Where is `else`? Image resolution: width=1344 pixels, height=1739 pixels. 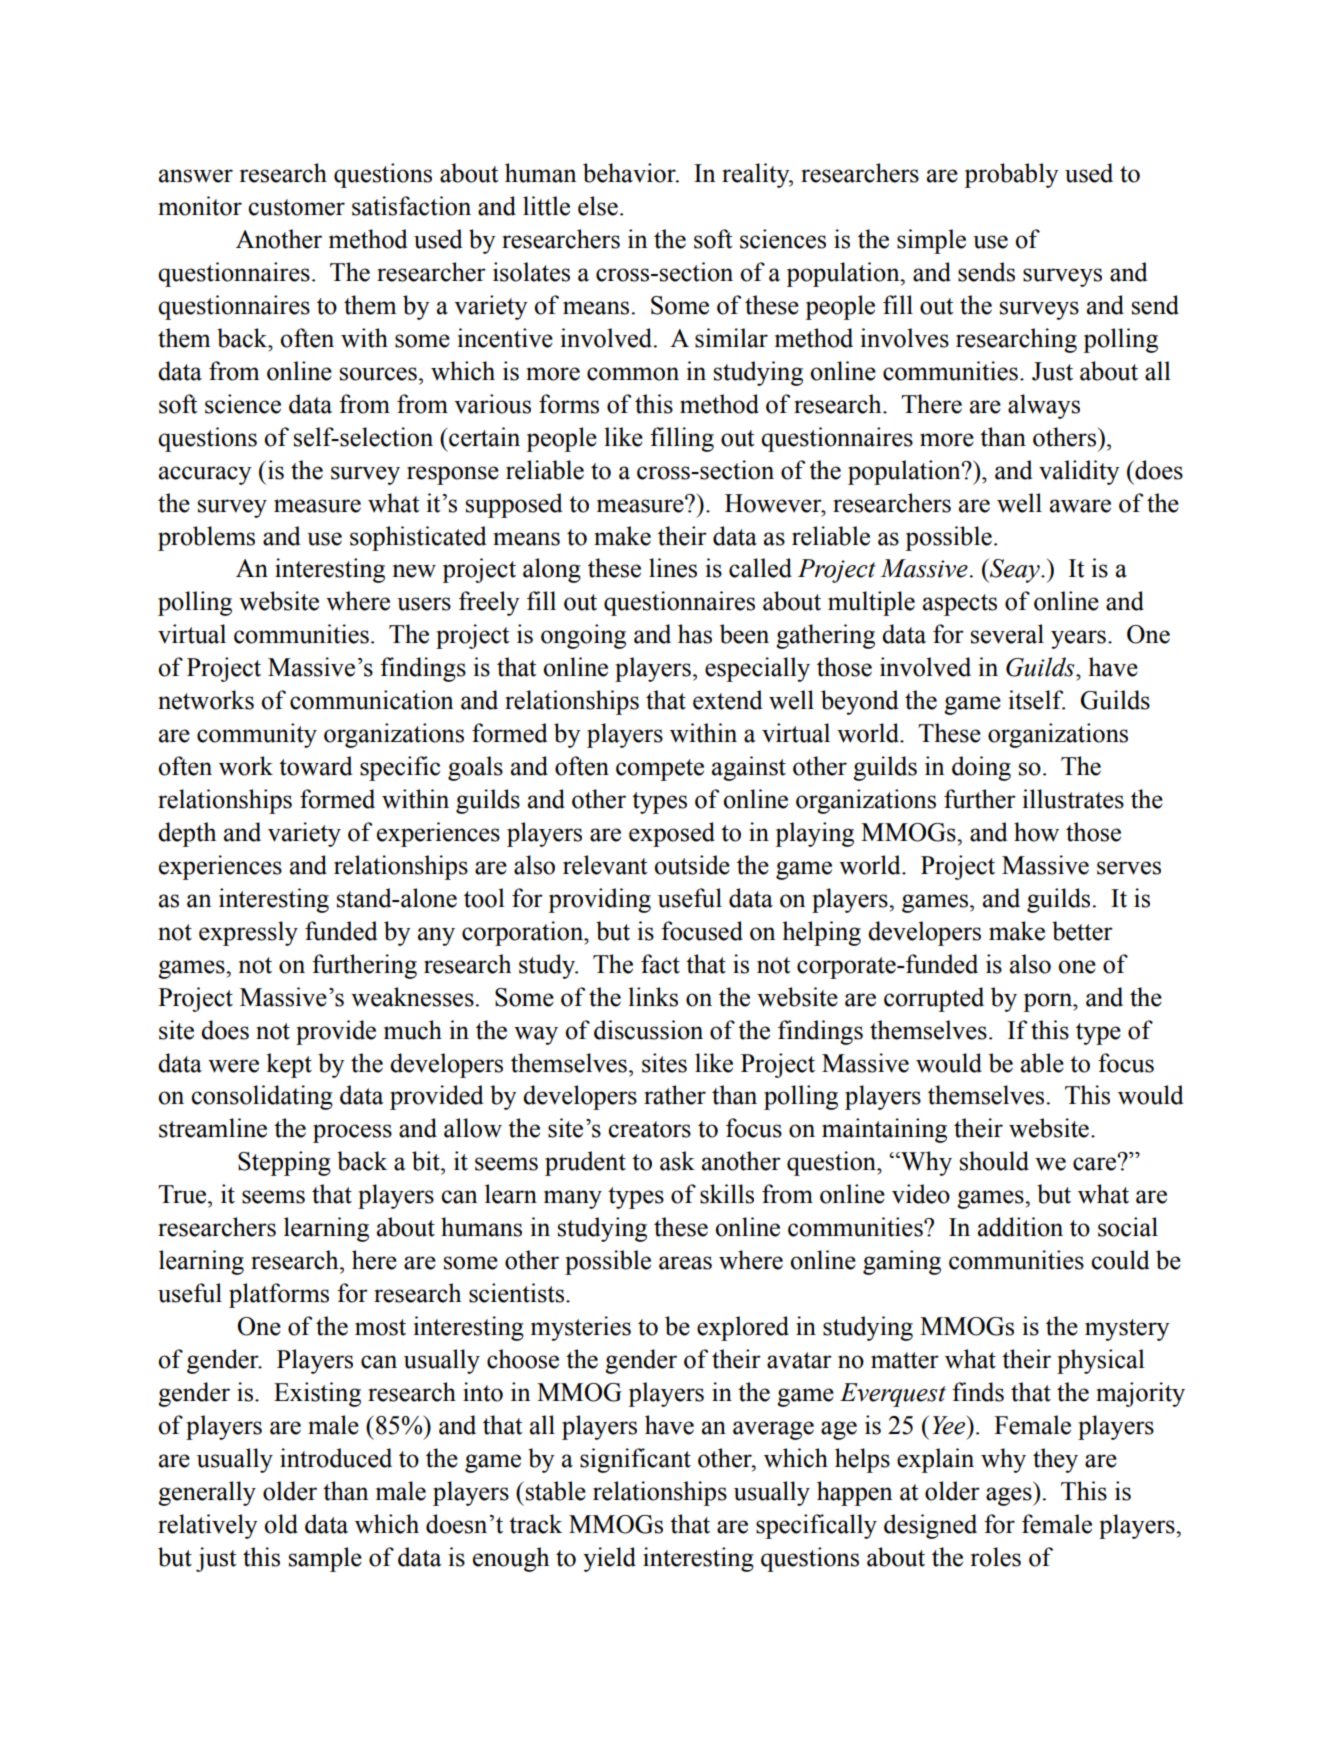
else is located at coordinates (598, 206).
